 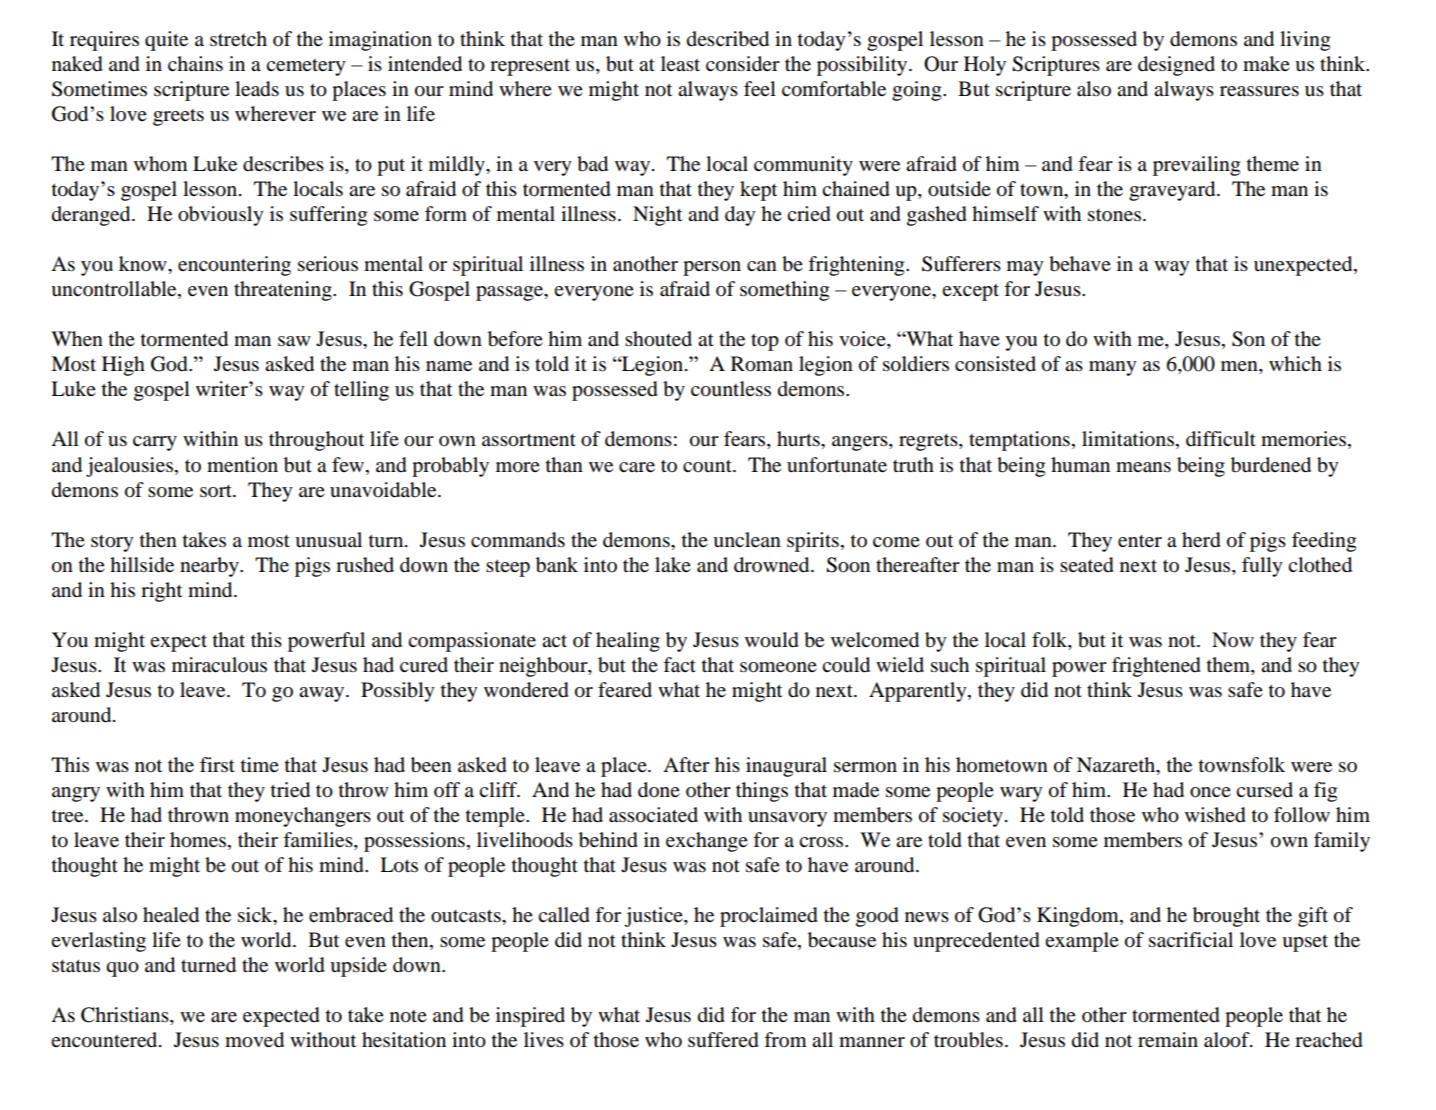 I want to click on moved, so click(x=254, y=1040).
